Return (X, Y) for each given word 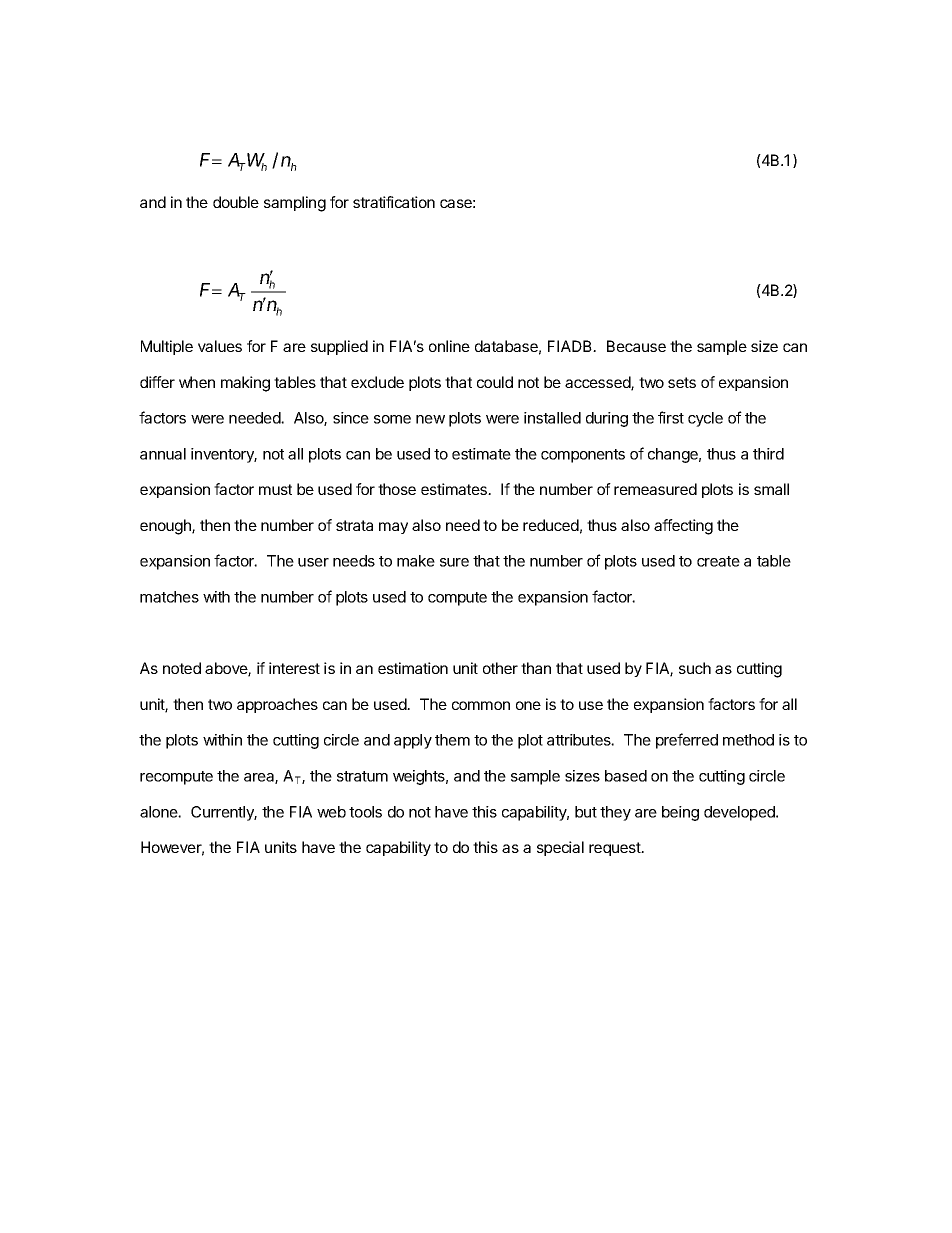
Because (636, 346)
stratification (394, 202)
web (331, 812)
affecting (683, 527)
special (560, 848)
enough (166, 527)
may (393, 528)
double (236, 202)
